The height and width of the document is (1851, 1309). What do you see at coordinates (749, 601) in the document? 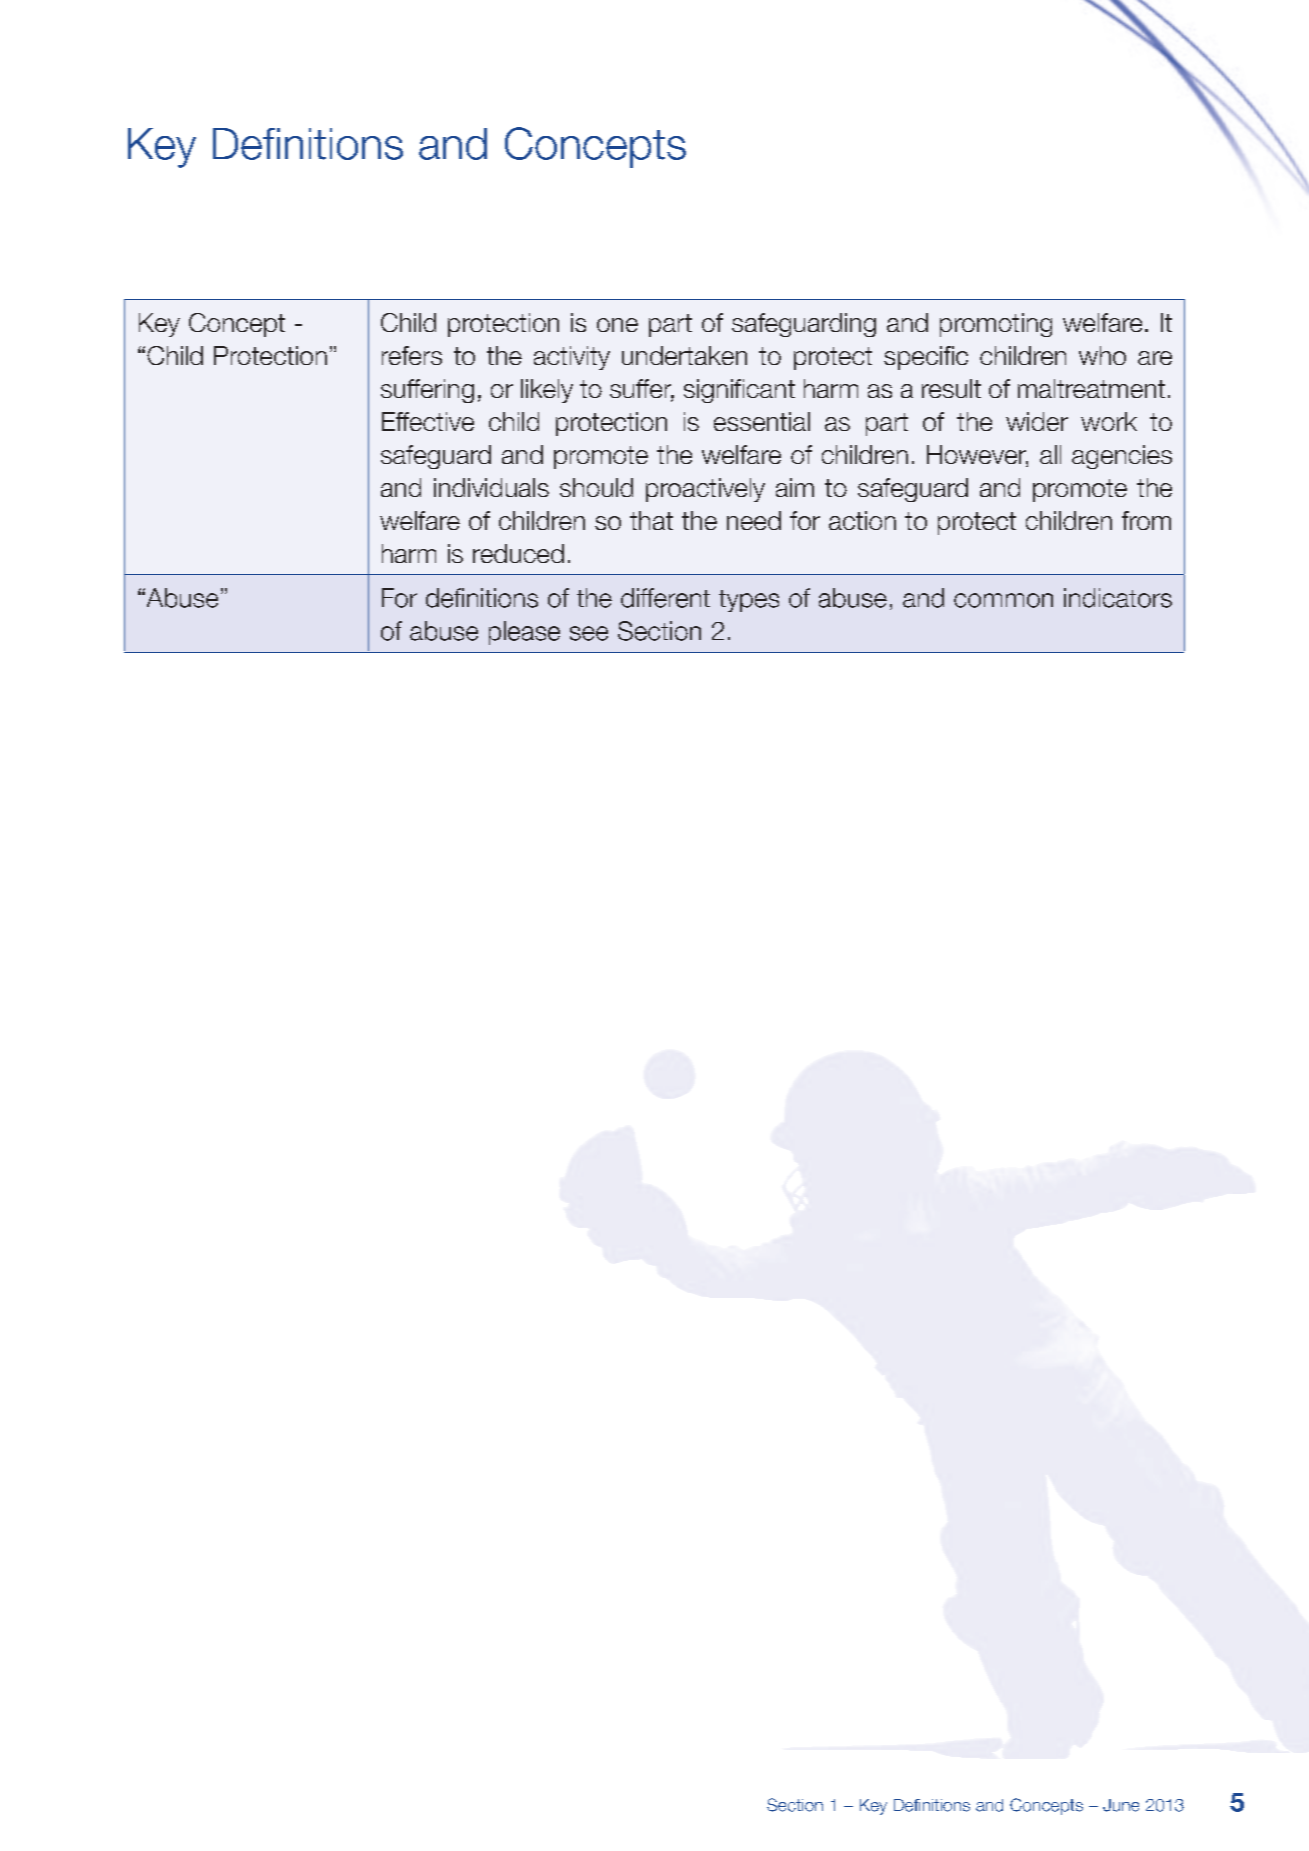
I see `types` at bounding box center [749, 601].
